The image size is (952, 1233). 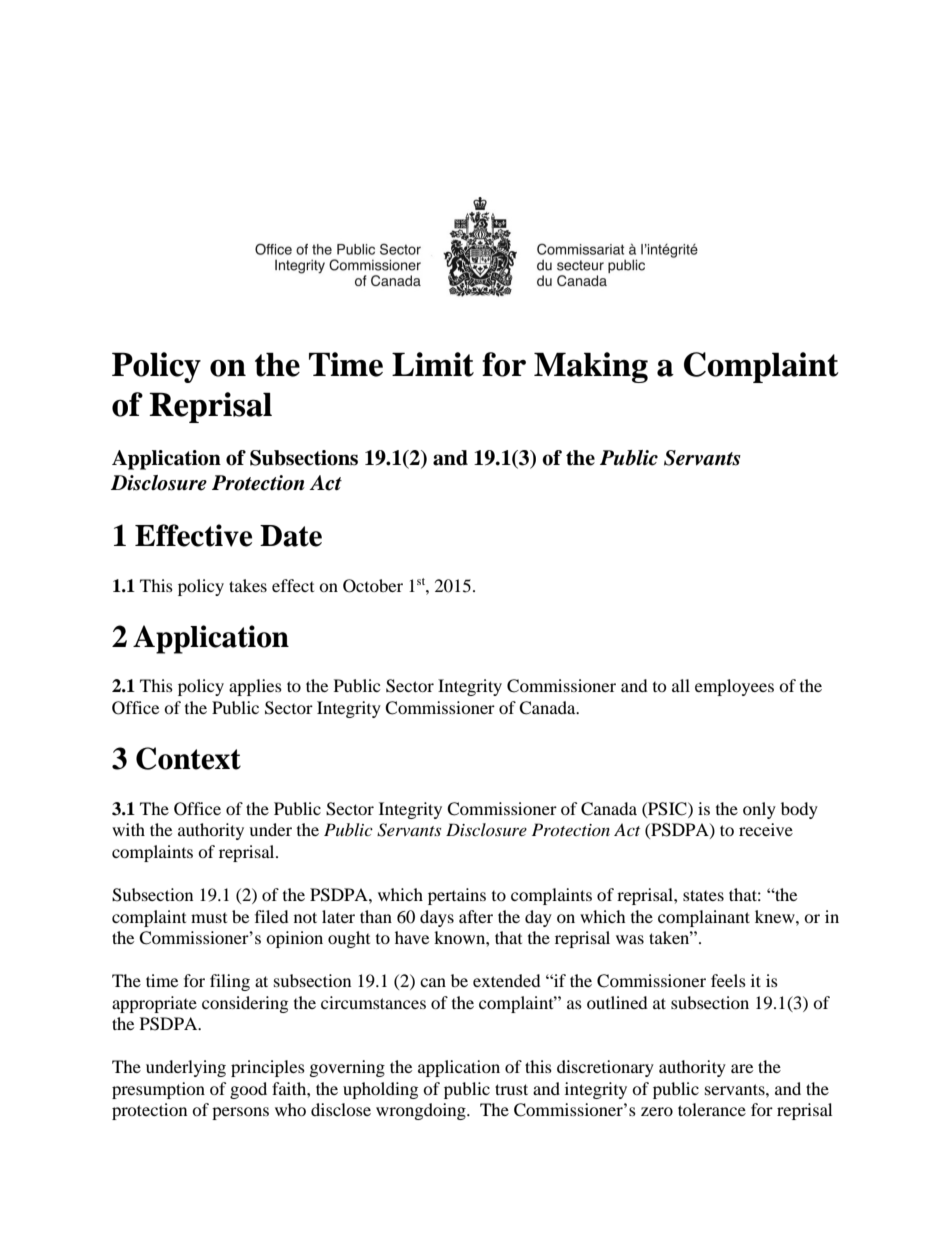 I want to click on Making, so click(x=591, y=367).
